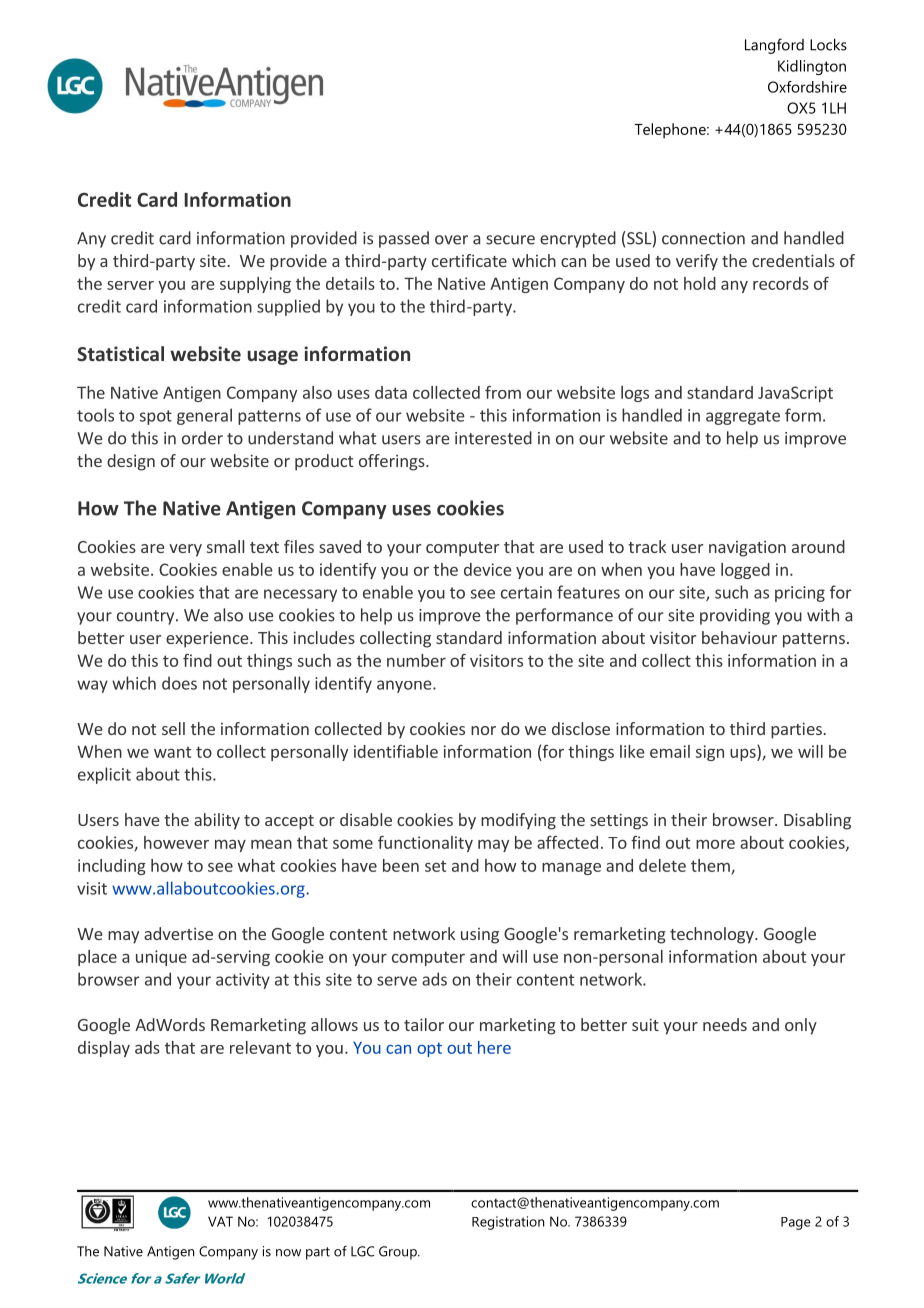 This screenshot has height=1308, width=924. What do you see at coordinates (255, 285) in the screenshot?
I see `supplying` at bounding box center [255, 285].
